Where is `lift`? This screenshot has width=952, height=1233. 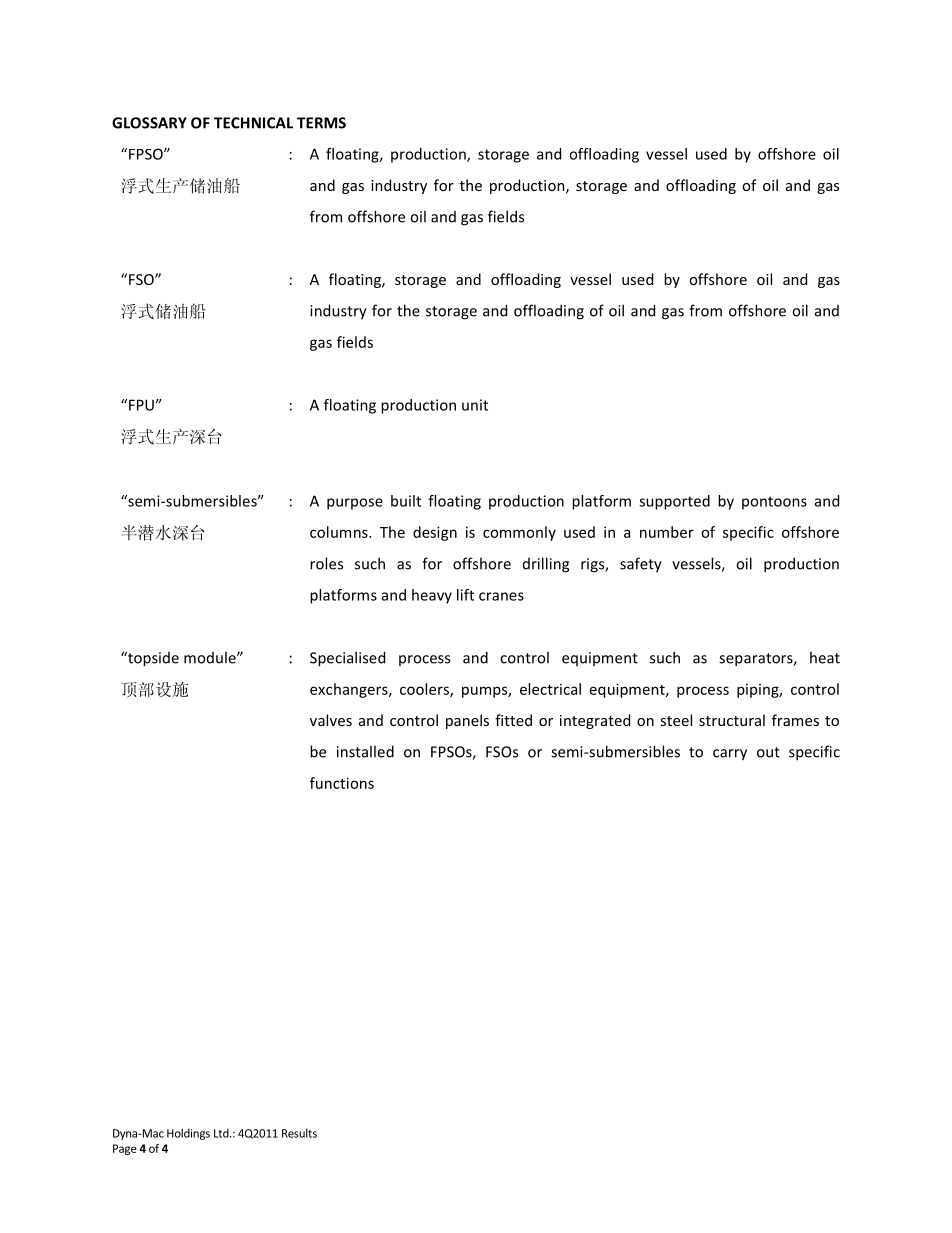 lift is located at coordinates (465, 595).
